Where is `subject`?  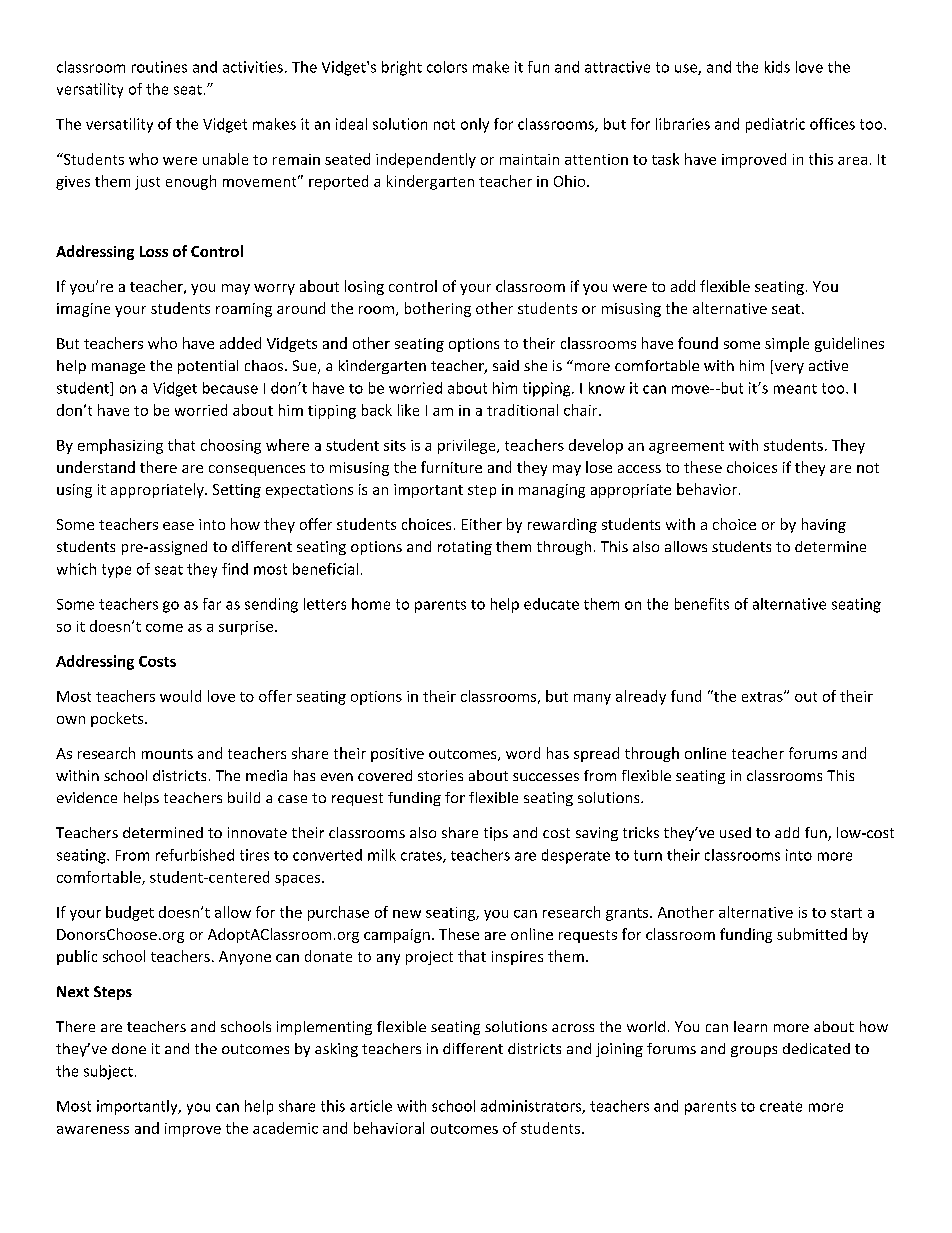
subject is located at coordinates (108, 1072).
